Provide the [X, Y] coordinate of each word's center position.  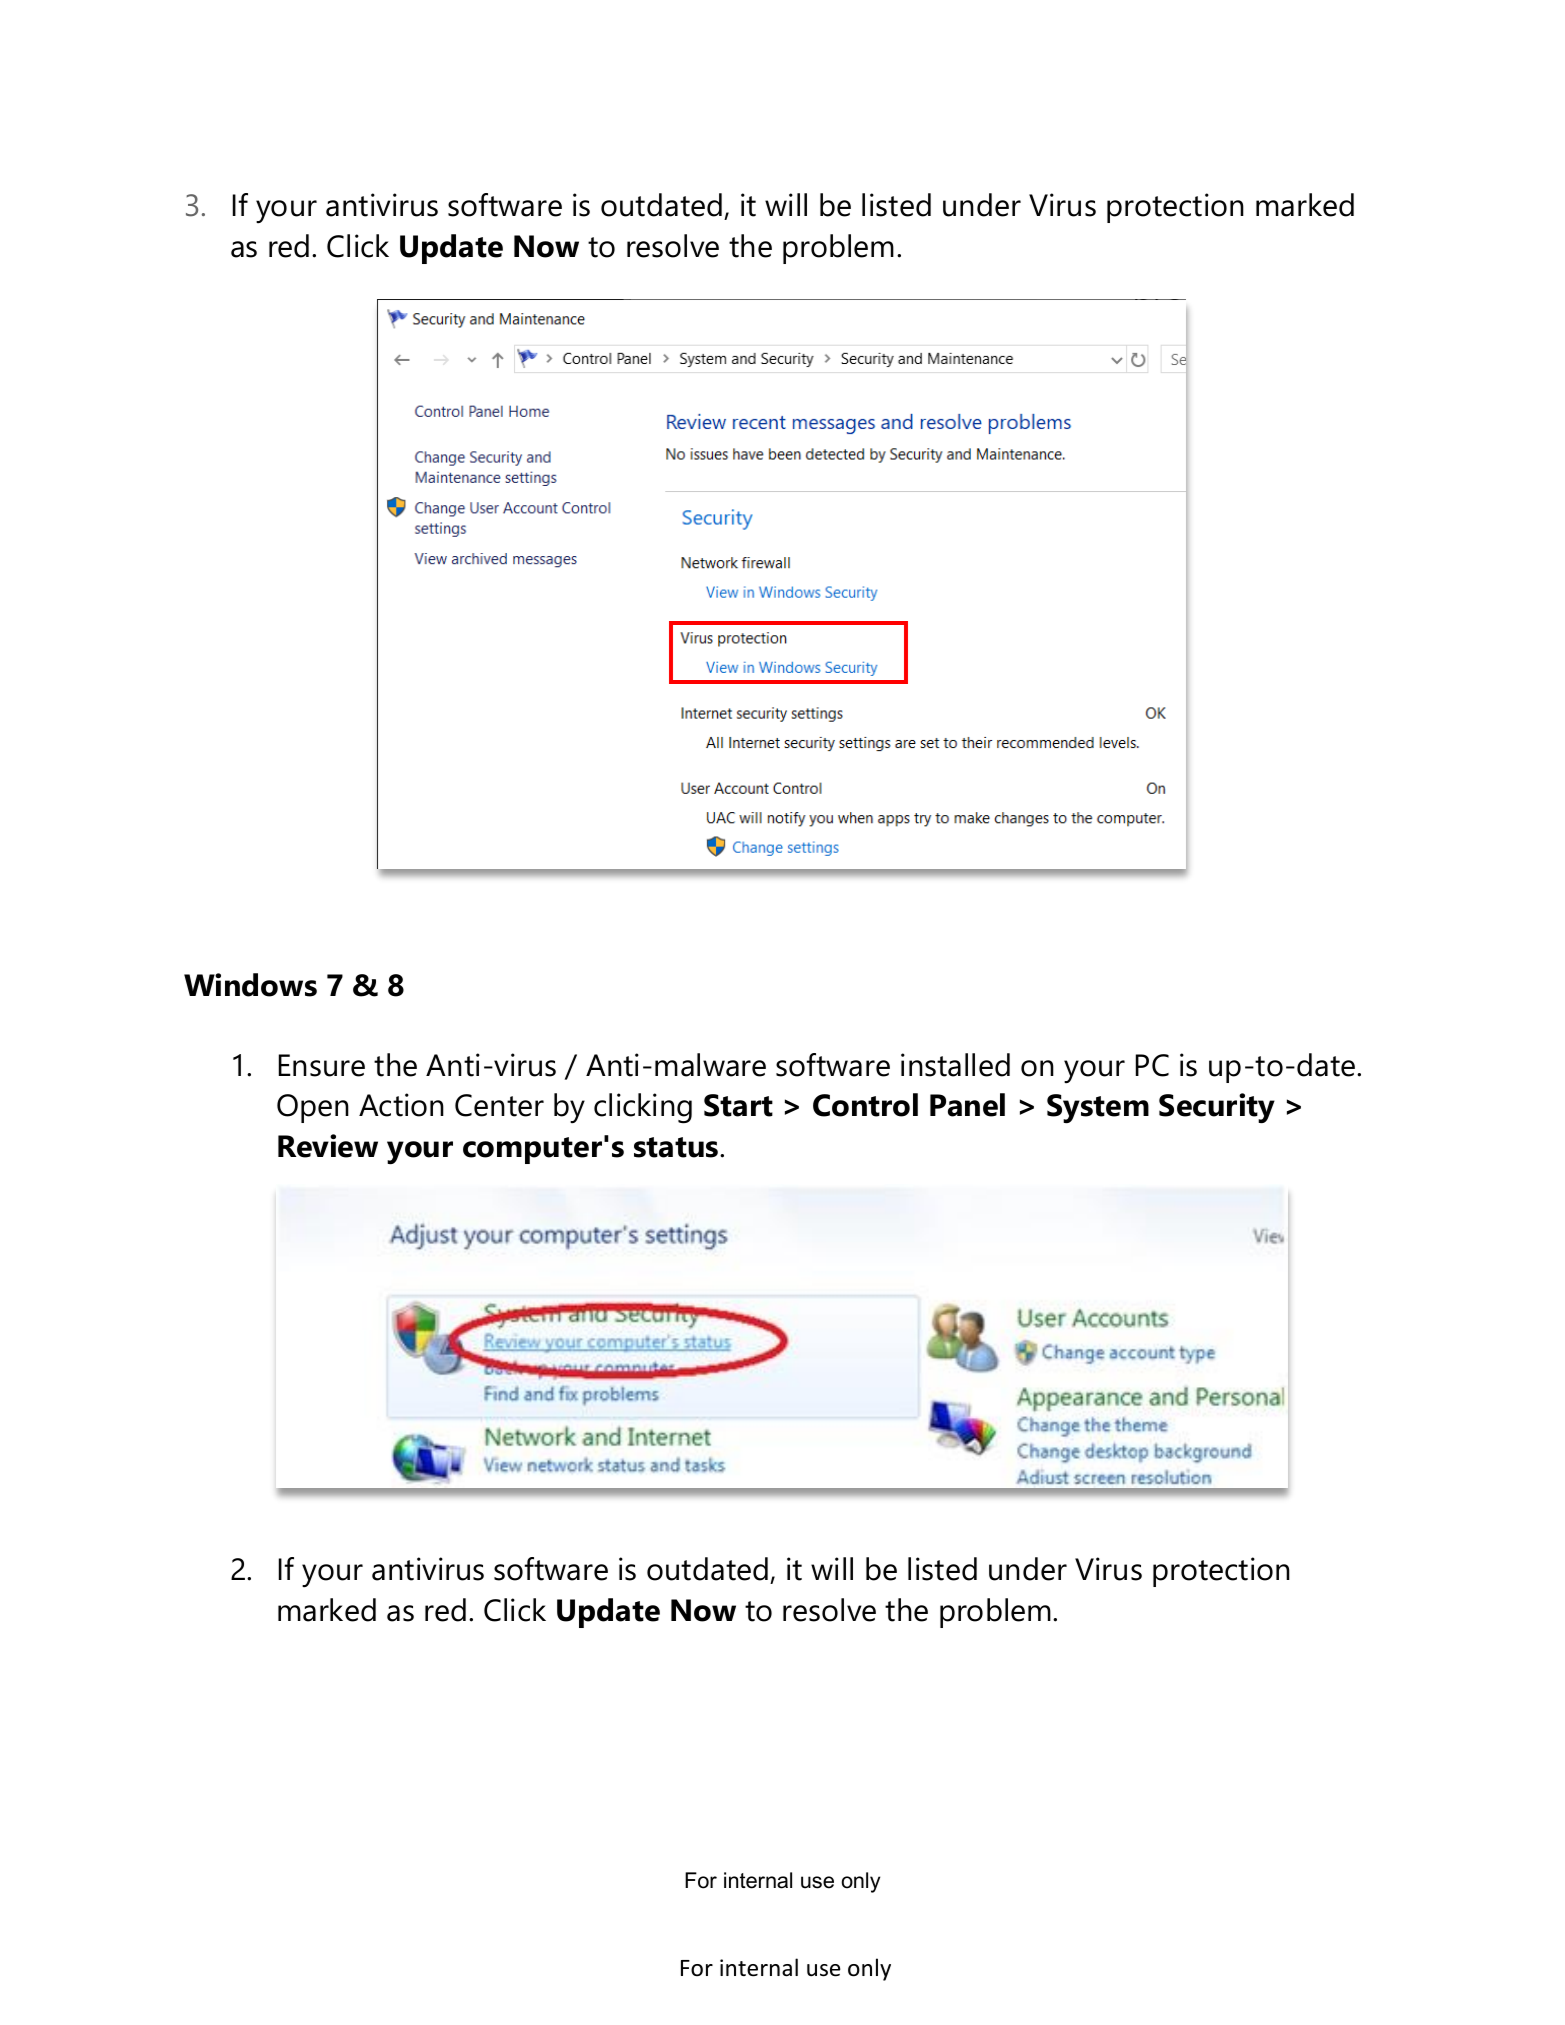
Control [865, 1105]
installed [955, 1065]
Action [401, 1105]
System [1098, 1108]
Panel [967, 1105]
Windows [250, 985]
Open [313, 1108]
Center [499, 1105]
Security [1217, 1108]
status [677, 1147]
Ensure [322, 1065]
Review [328, 1146]
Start [738, 1105]
